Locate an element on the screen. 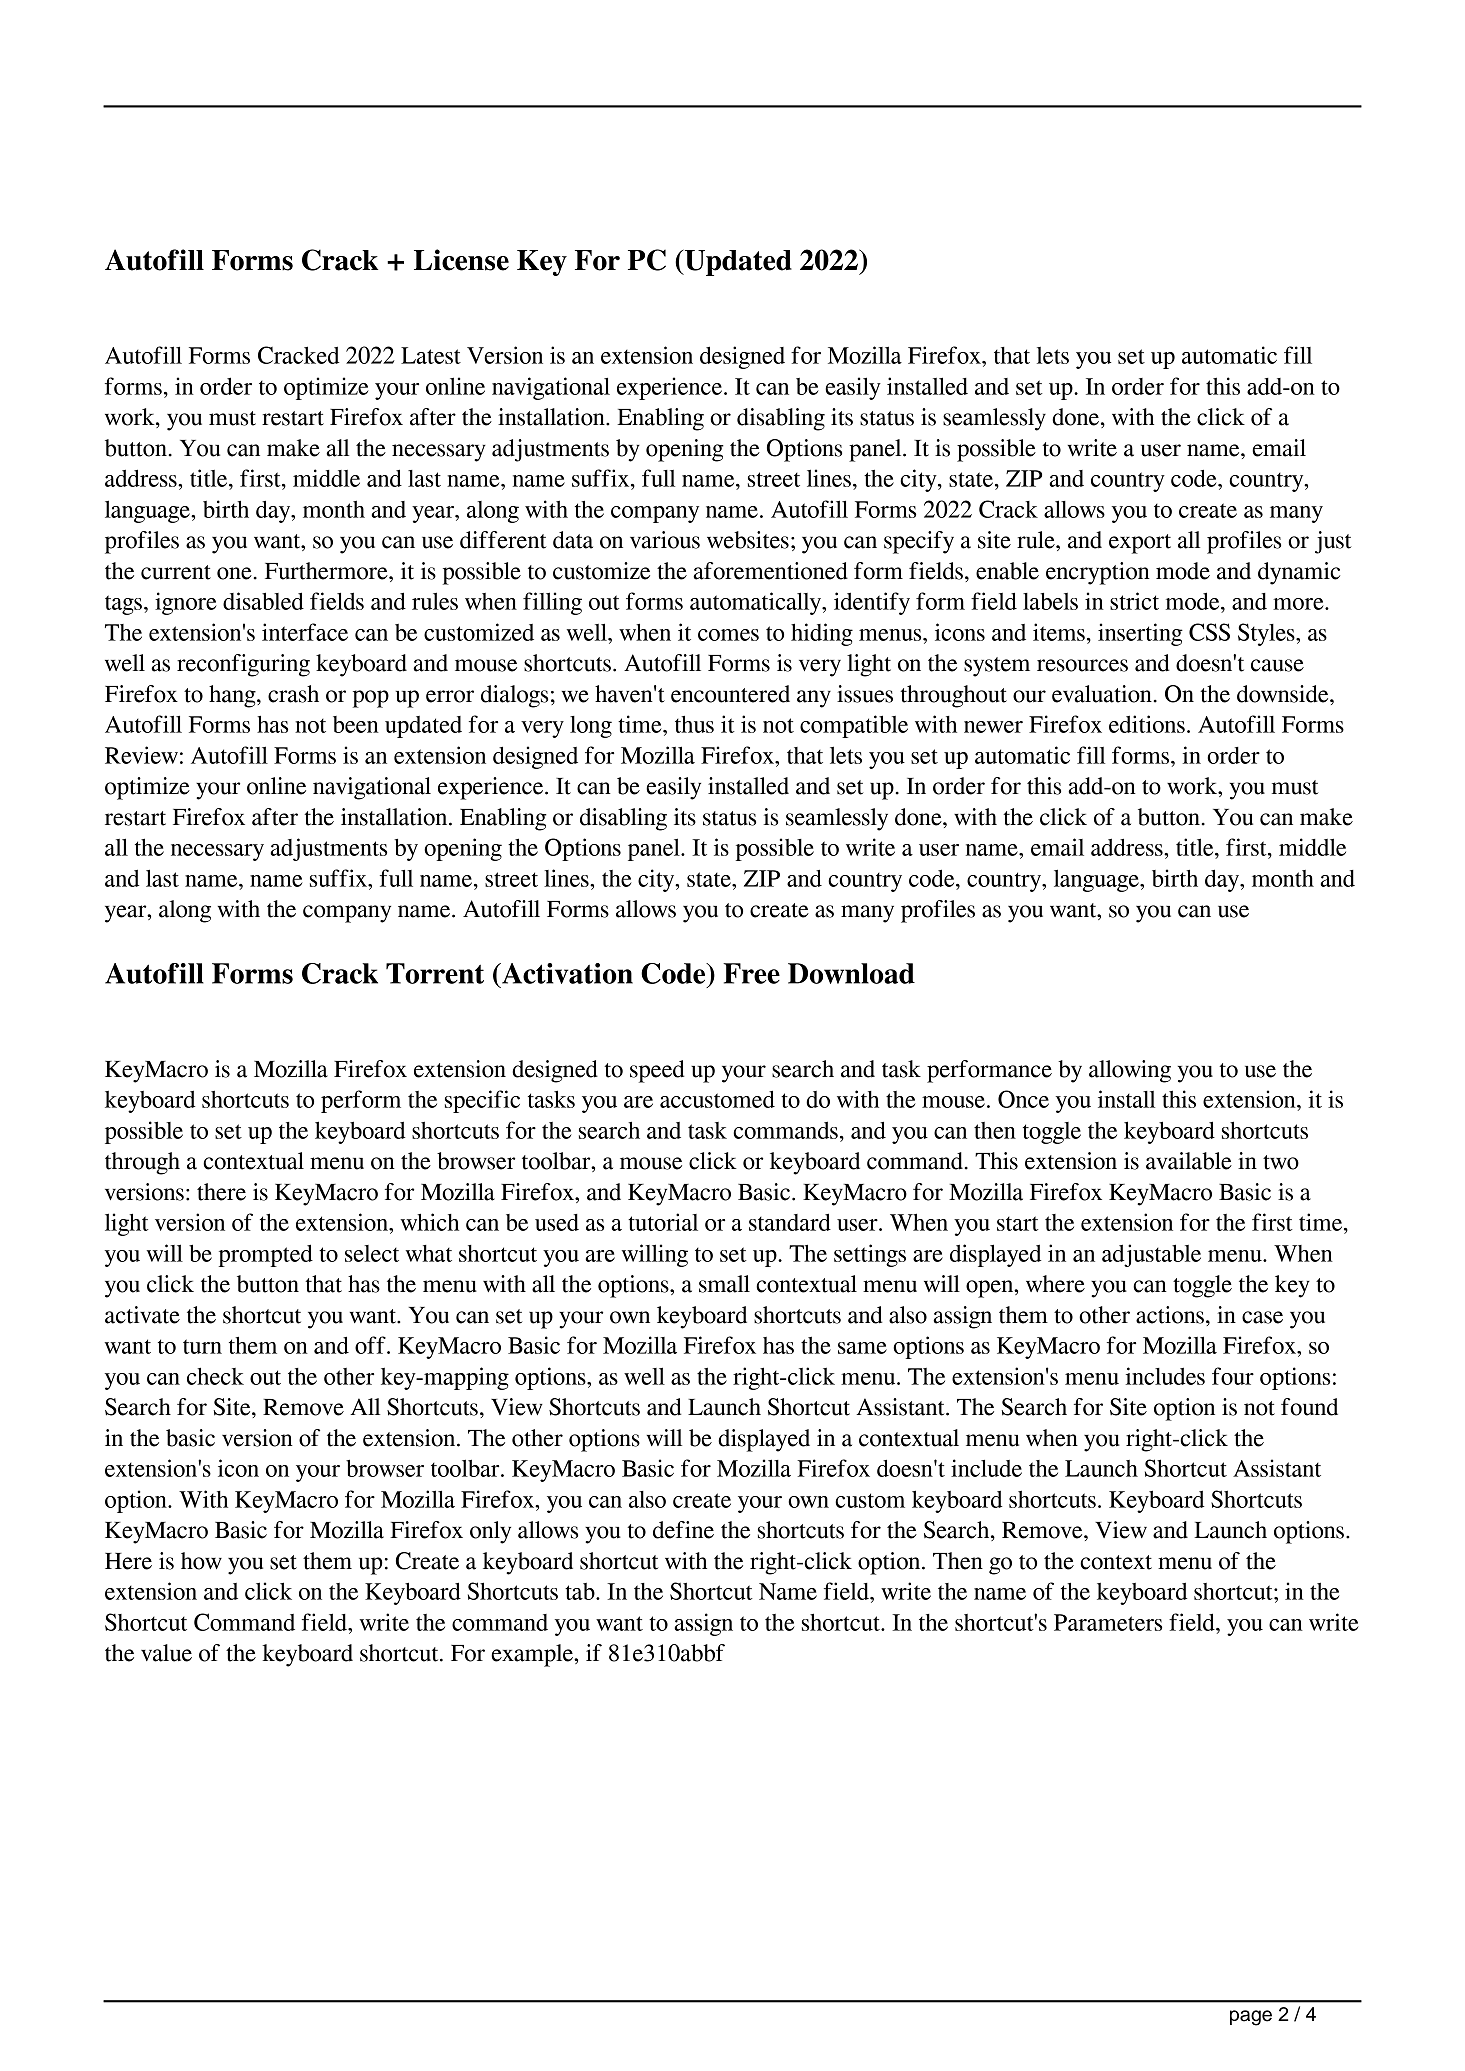  Latest is located at coordinates (431, 355).
